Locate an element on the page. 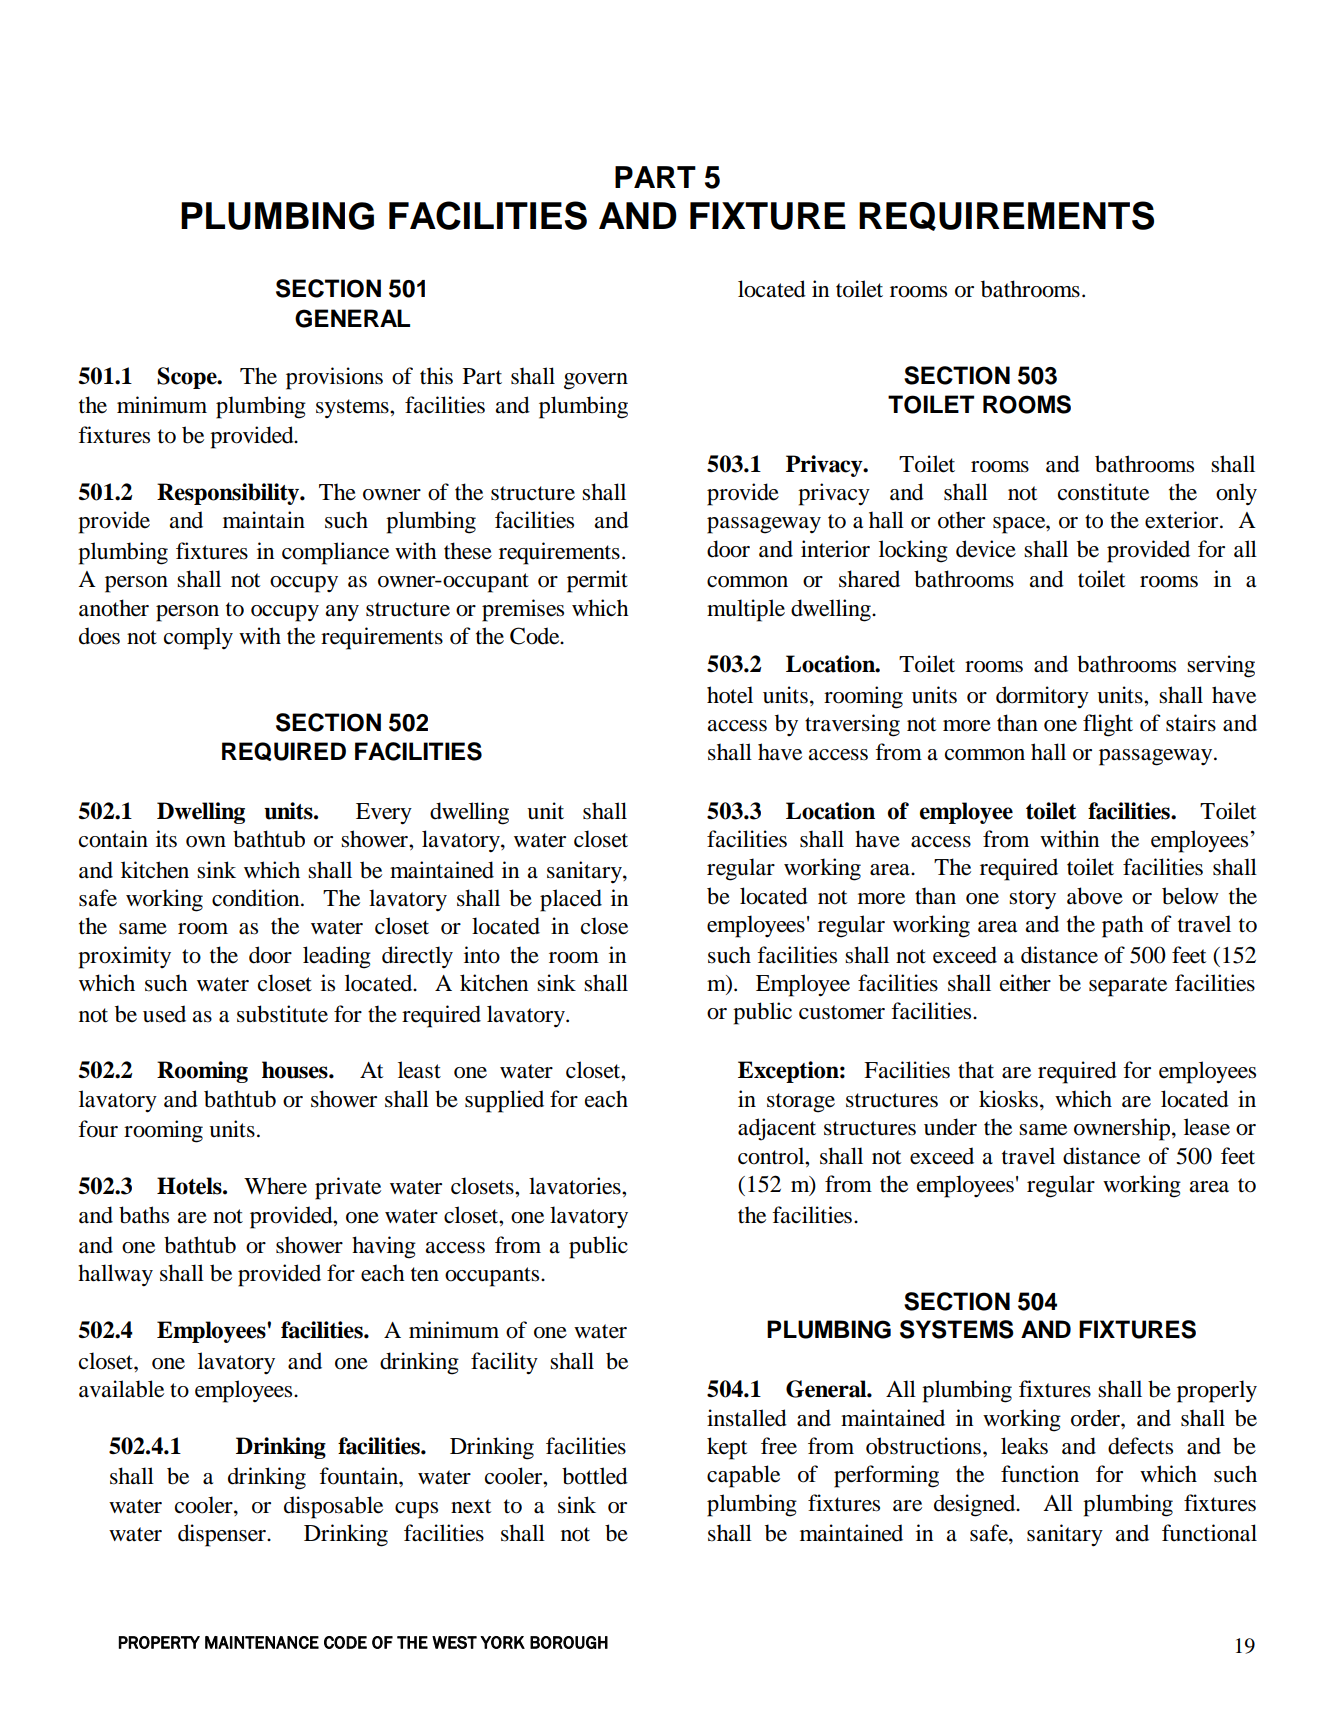  Scope is located at coordinates (188, 378).
